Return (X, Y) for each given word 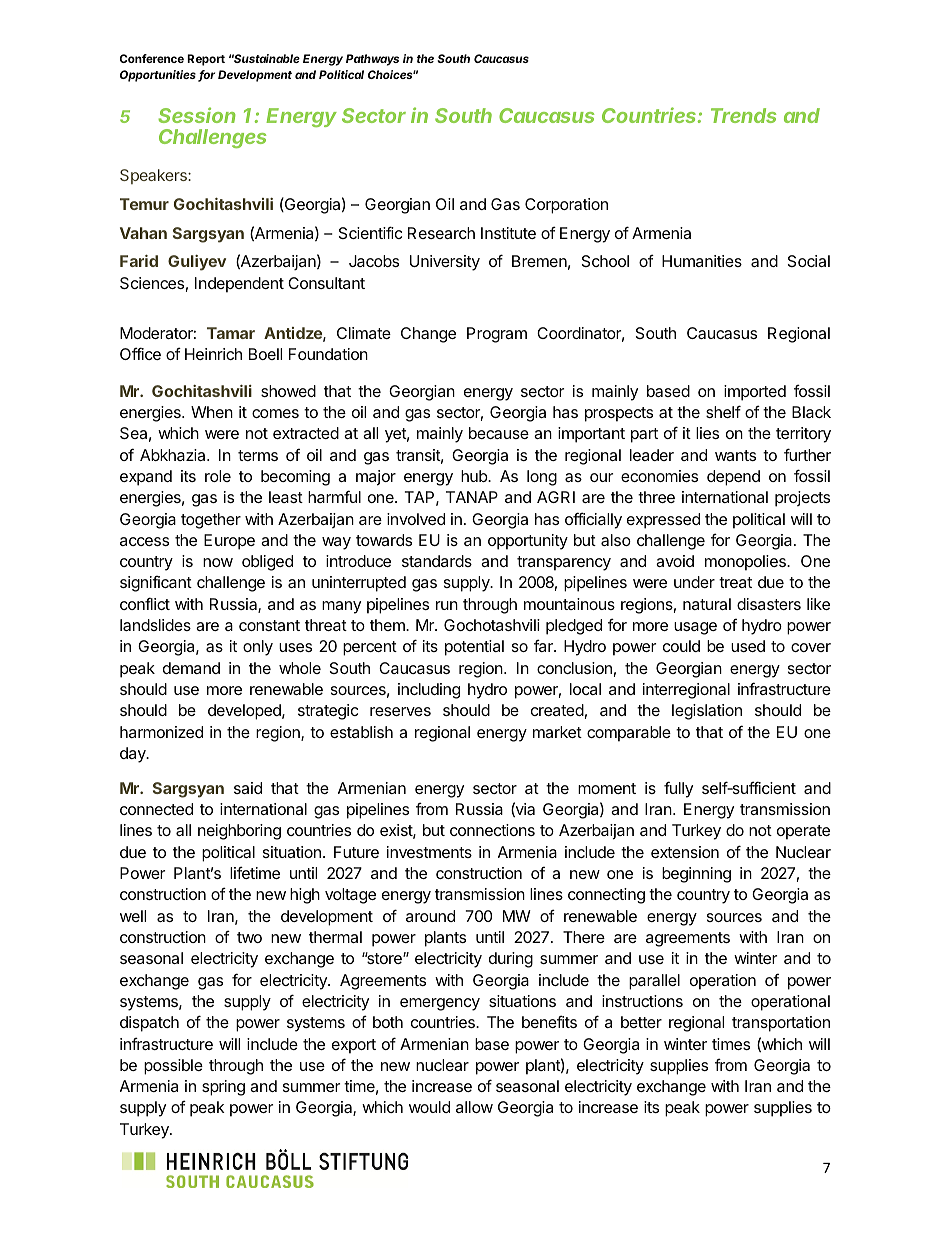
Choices (392, 74)
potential (474, 648)
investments (429, 852)
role (218, 476)
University (445, 263)
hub (475, 476)
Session (197, 115)
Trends (743, 115)
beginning (696, 875)
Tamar (231, 333)
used (748, 646)
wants (735, 455)
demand (191, 668)
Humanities (702, 261)
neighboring (239, 832)
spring (223, 1088)
